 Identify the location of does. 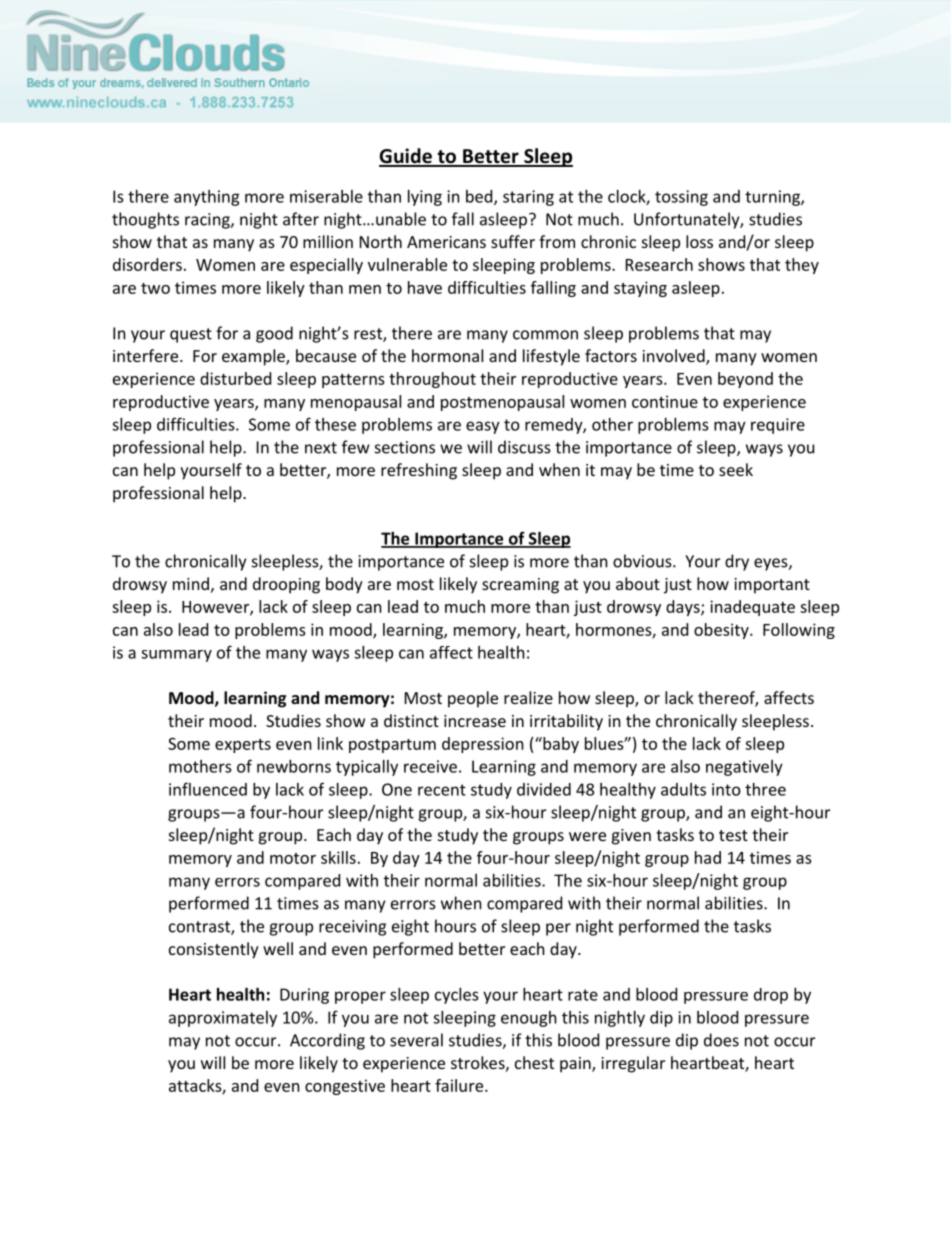
(721, 1040).
